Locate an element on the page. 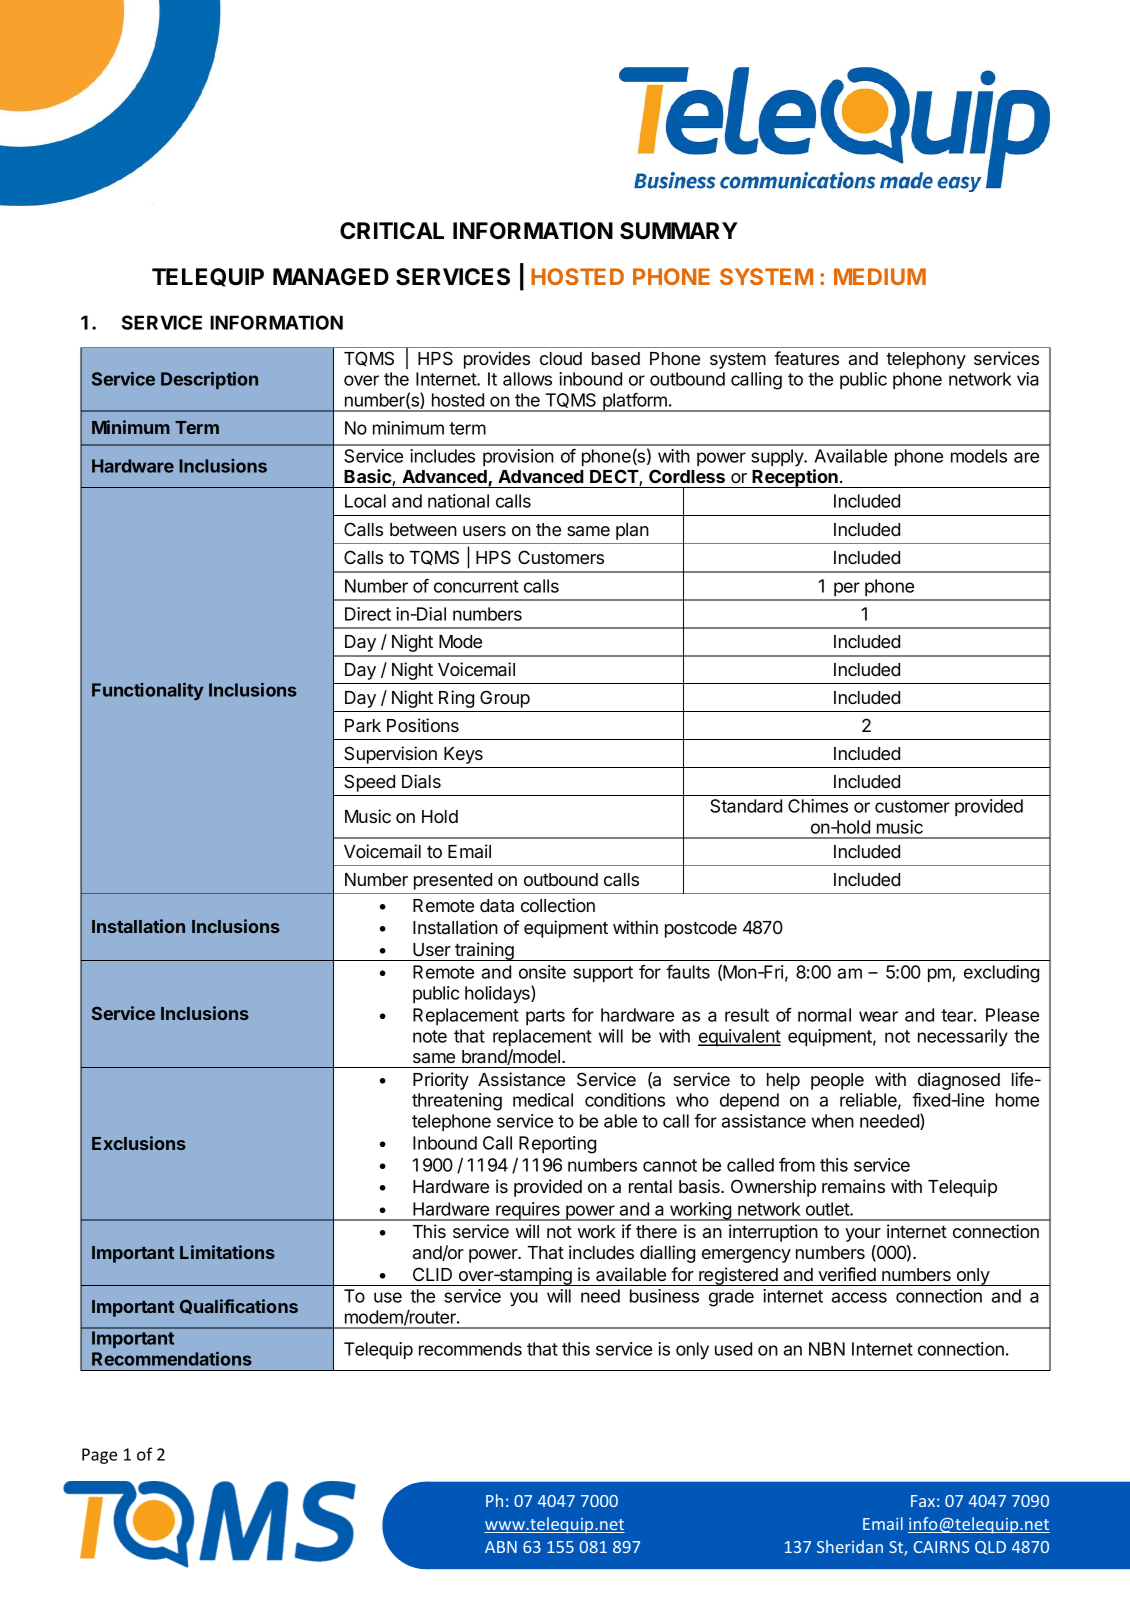  Exclusions is located at coordinates (139, 1143).
